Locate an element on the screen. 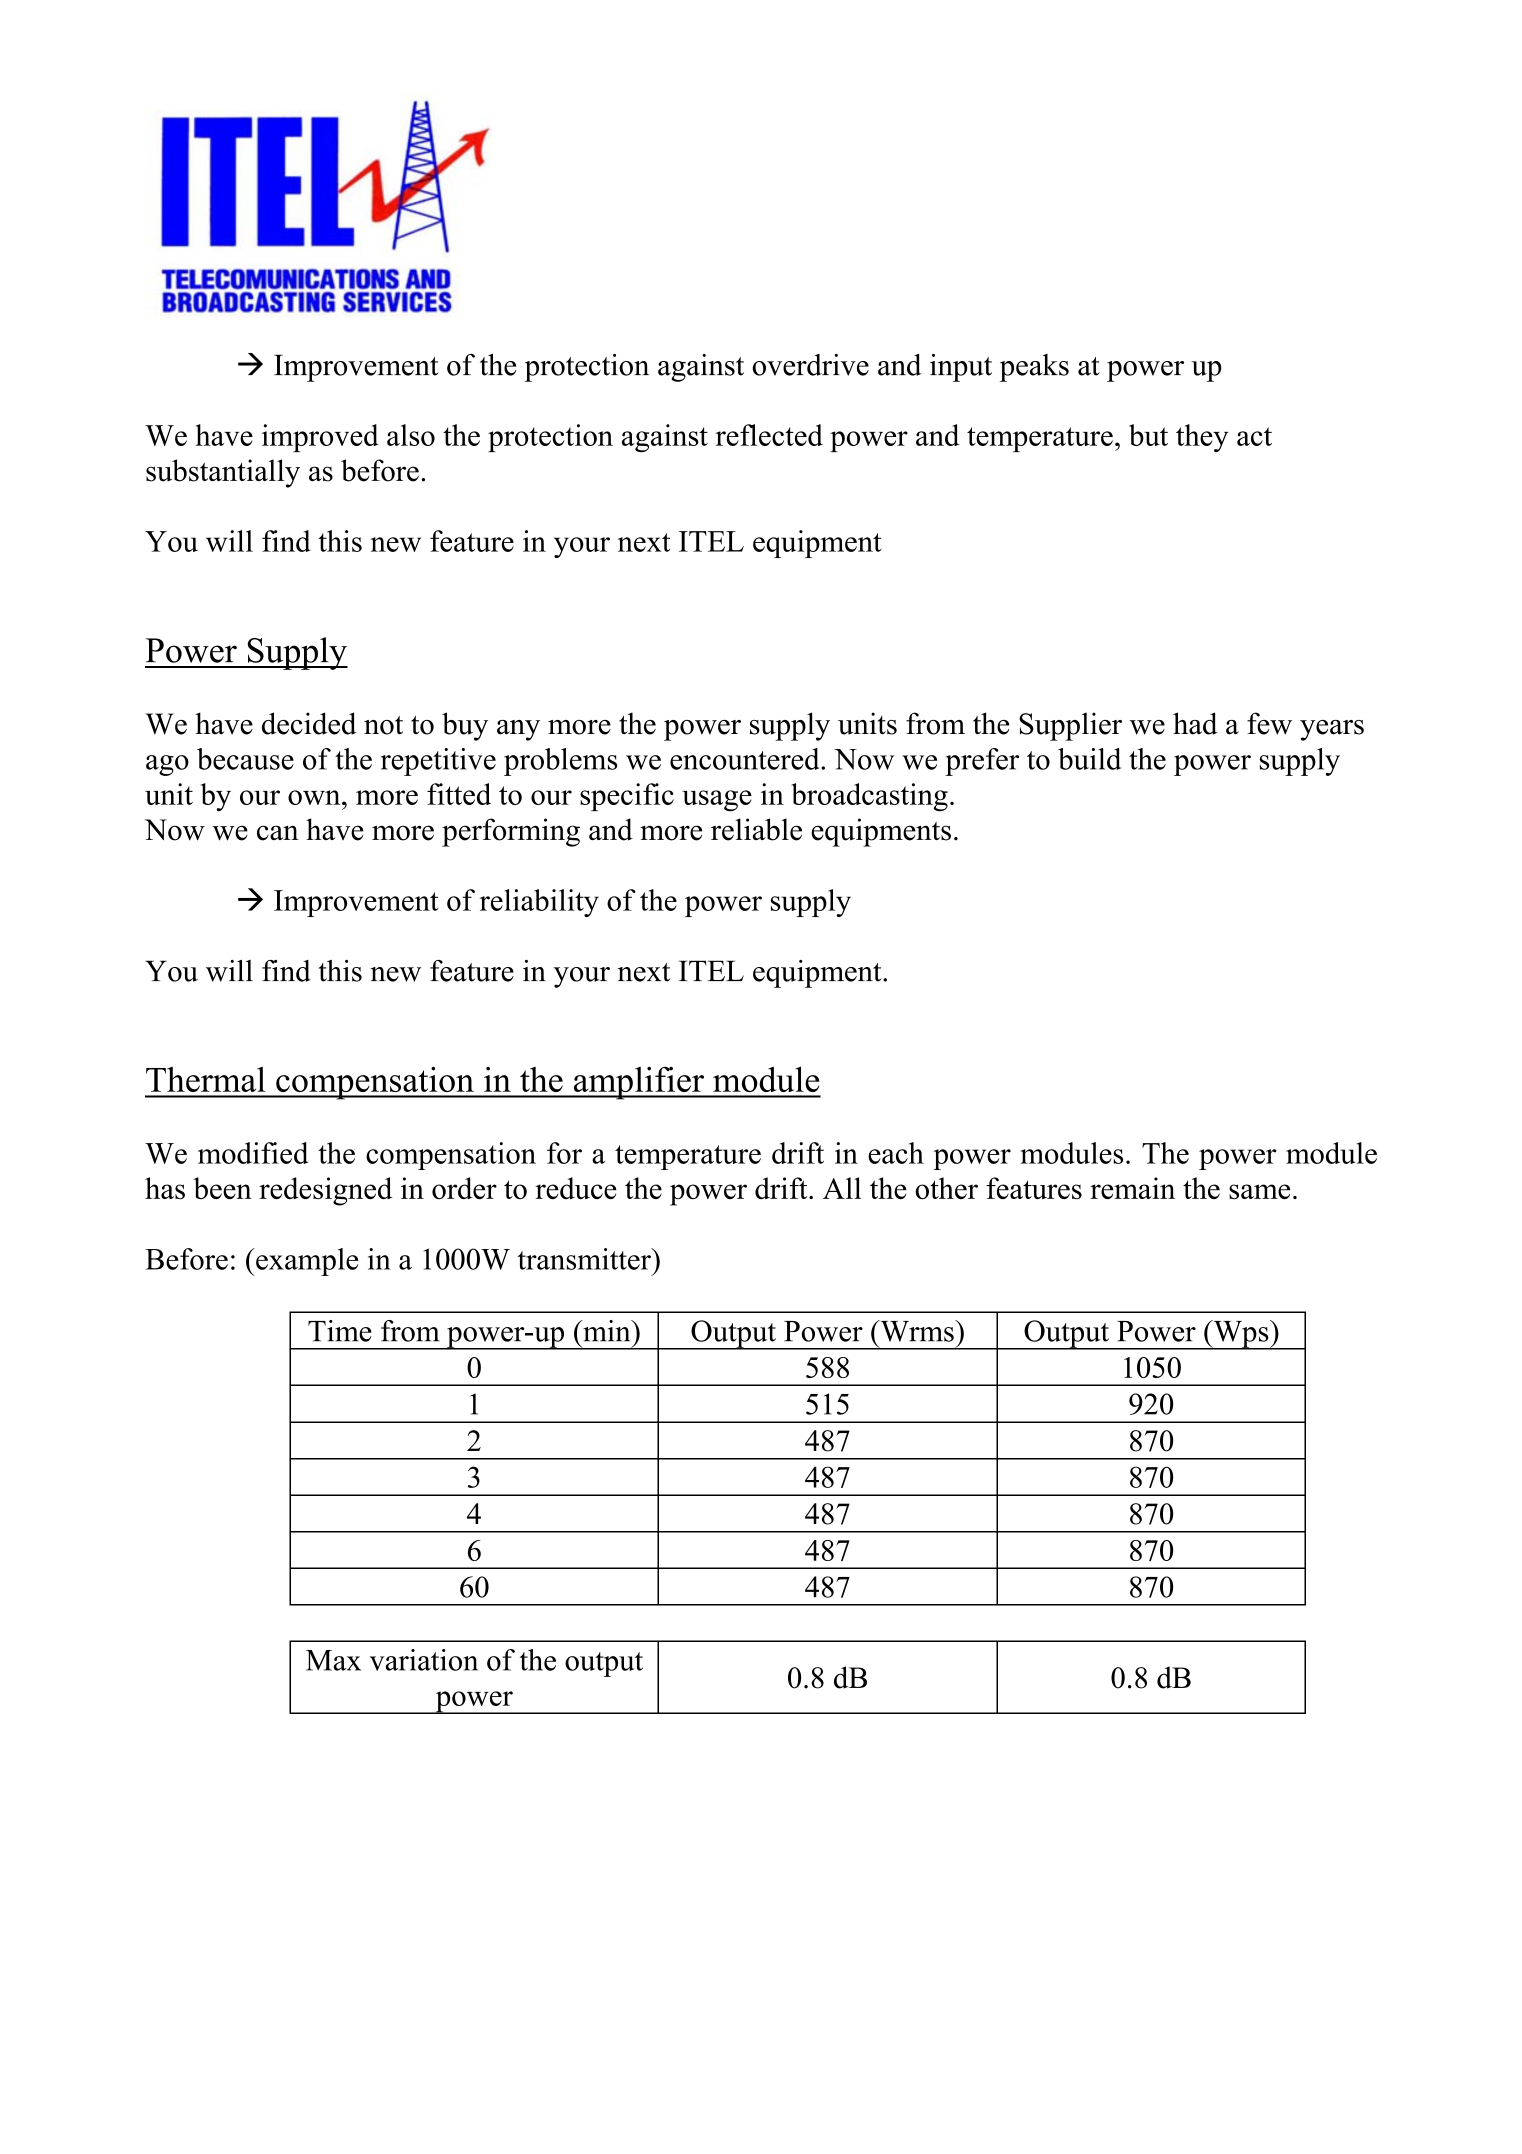  variation is located at coordinates (424, 1660).
